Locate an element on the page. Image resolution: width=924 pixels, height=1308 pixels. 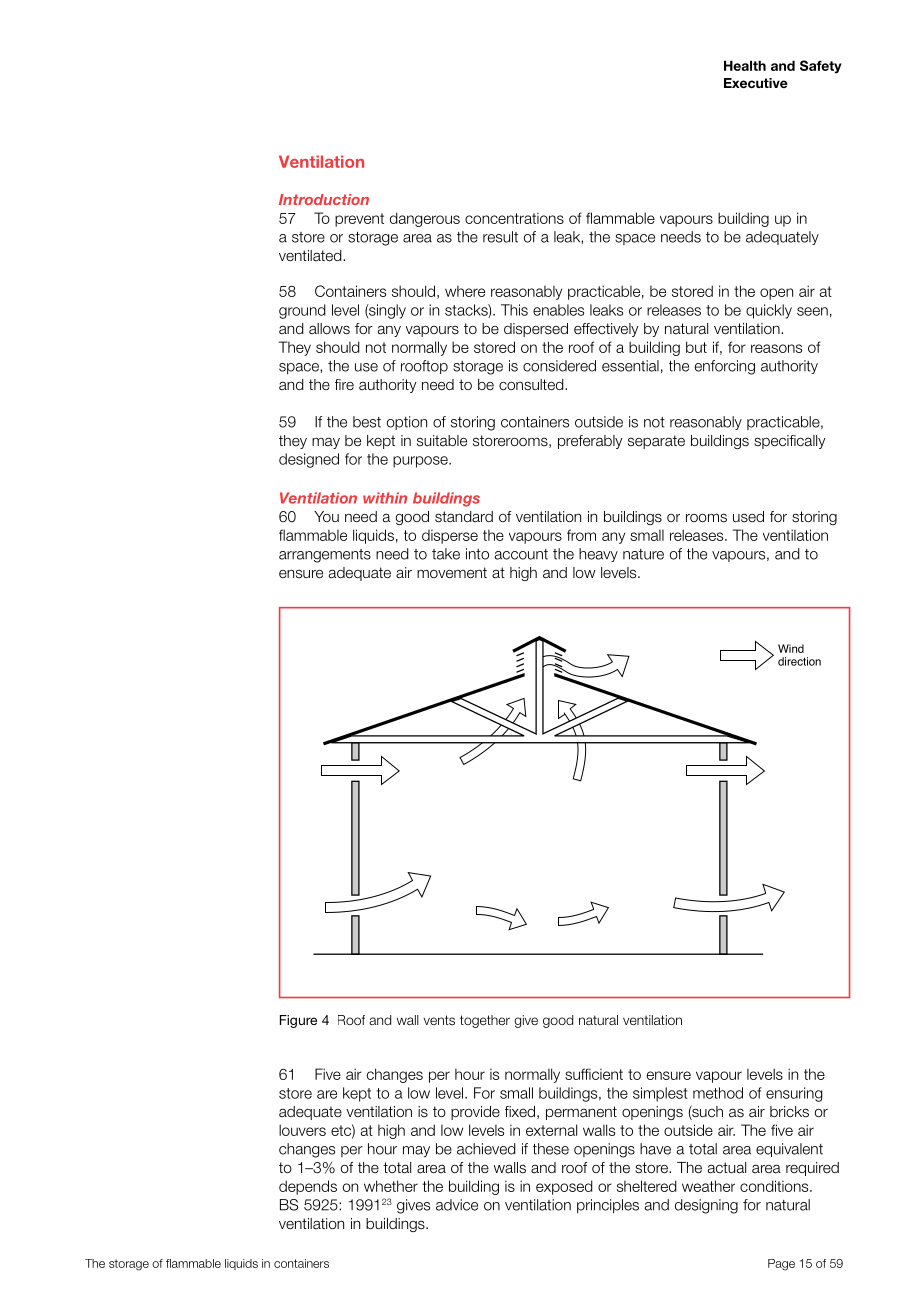
Page is located at coordinates (781, 1265).
